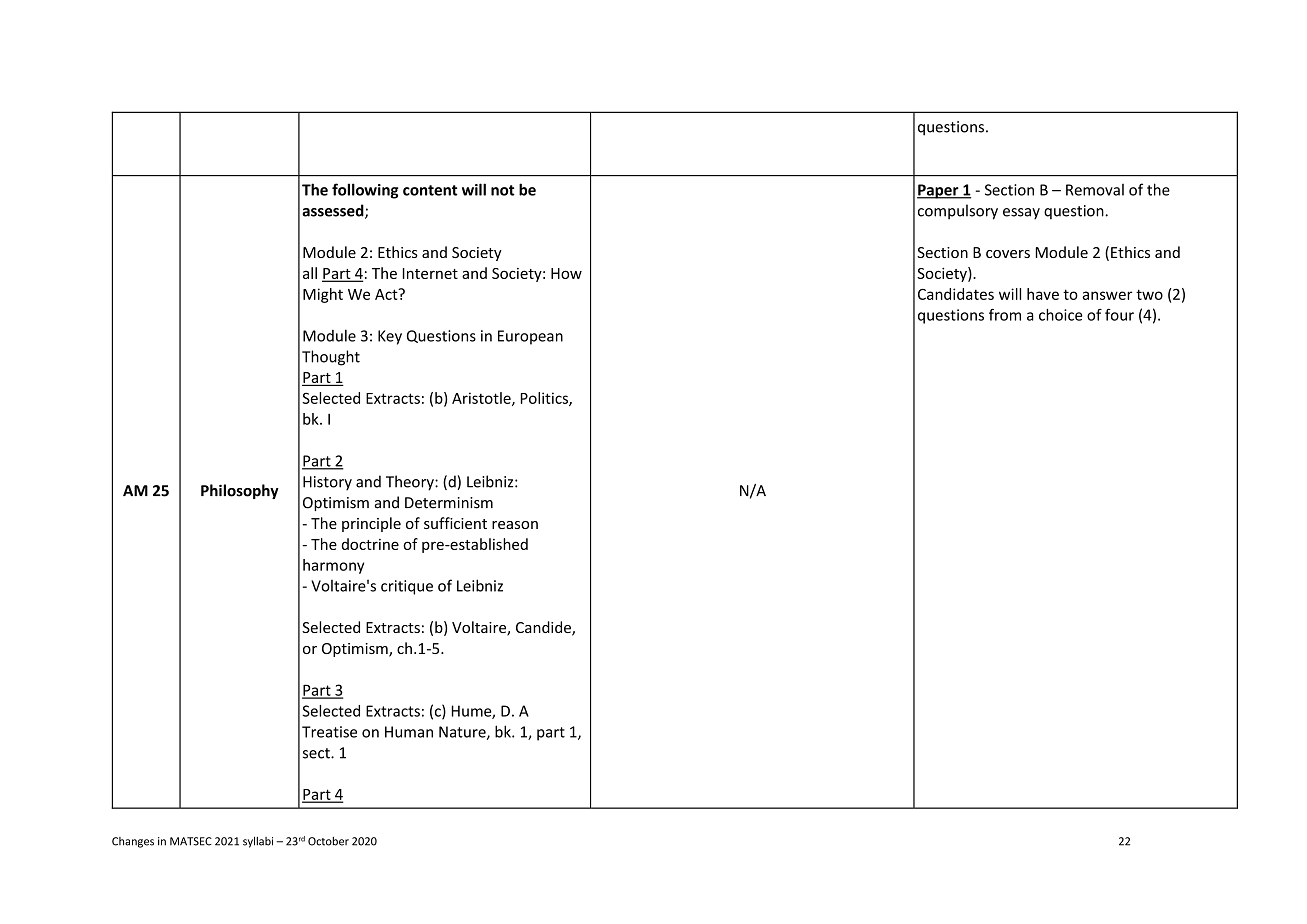 This screenshot has height=924, width=1307. I want to click on European, so click(530, 337).
